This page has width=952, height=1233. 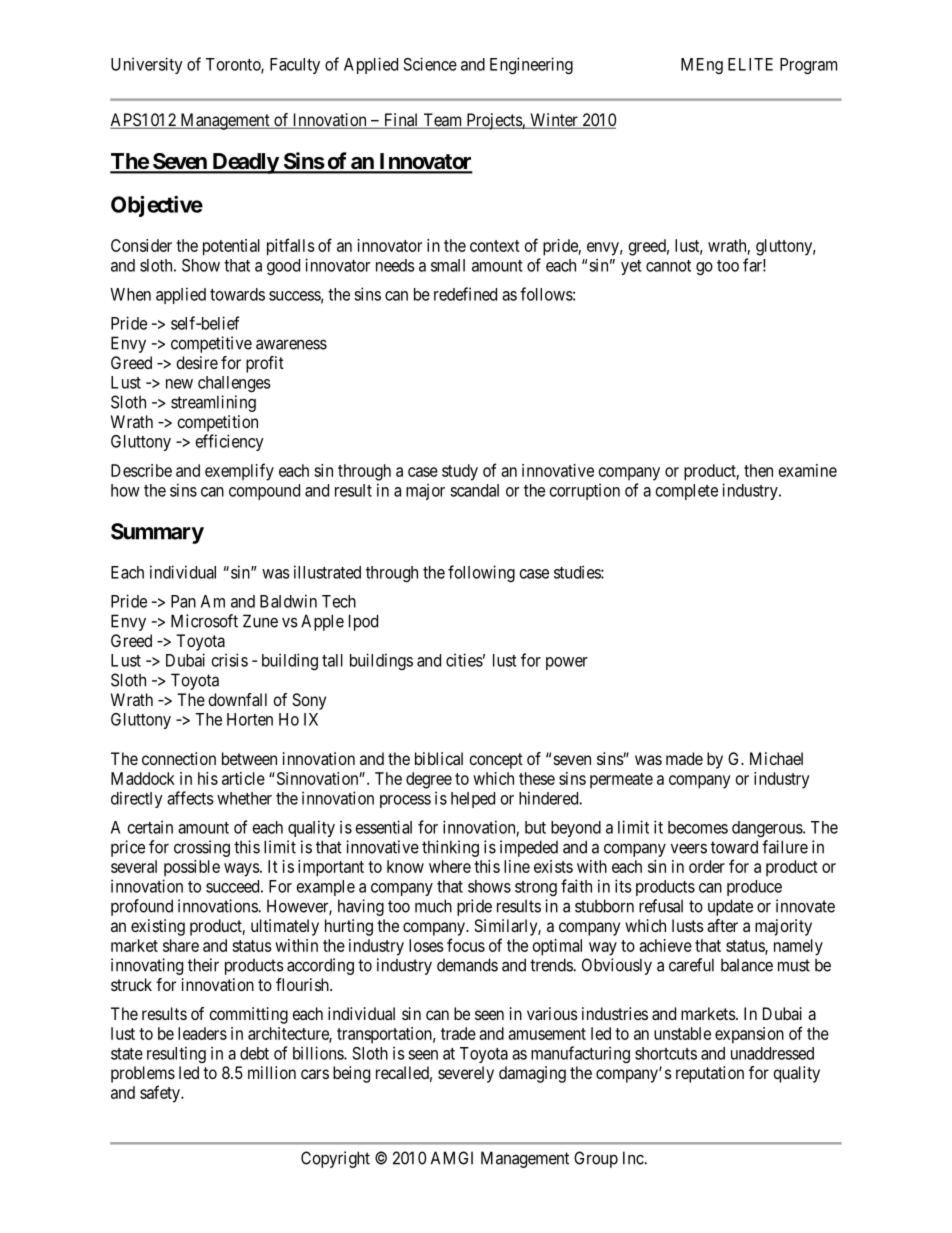 I want to click on University, so click(x=147, y=65).
